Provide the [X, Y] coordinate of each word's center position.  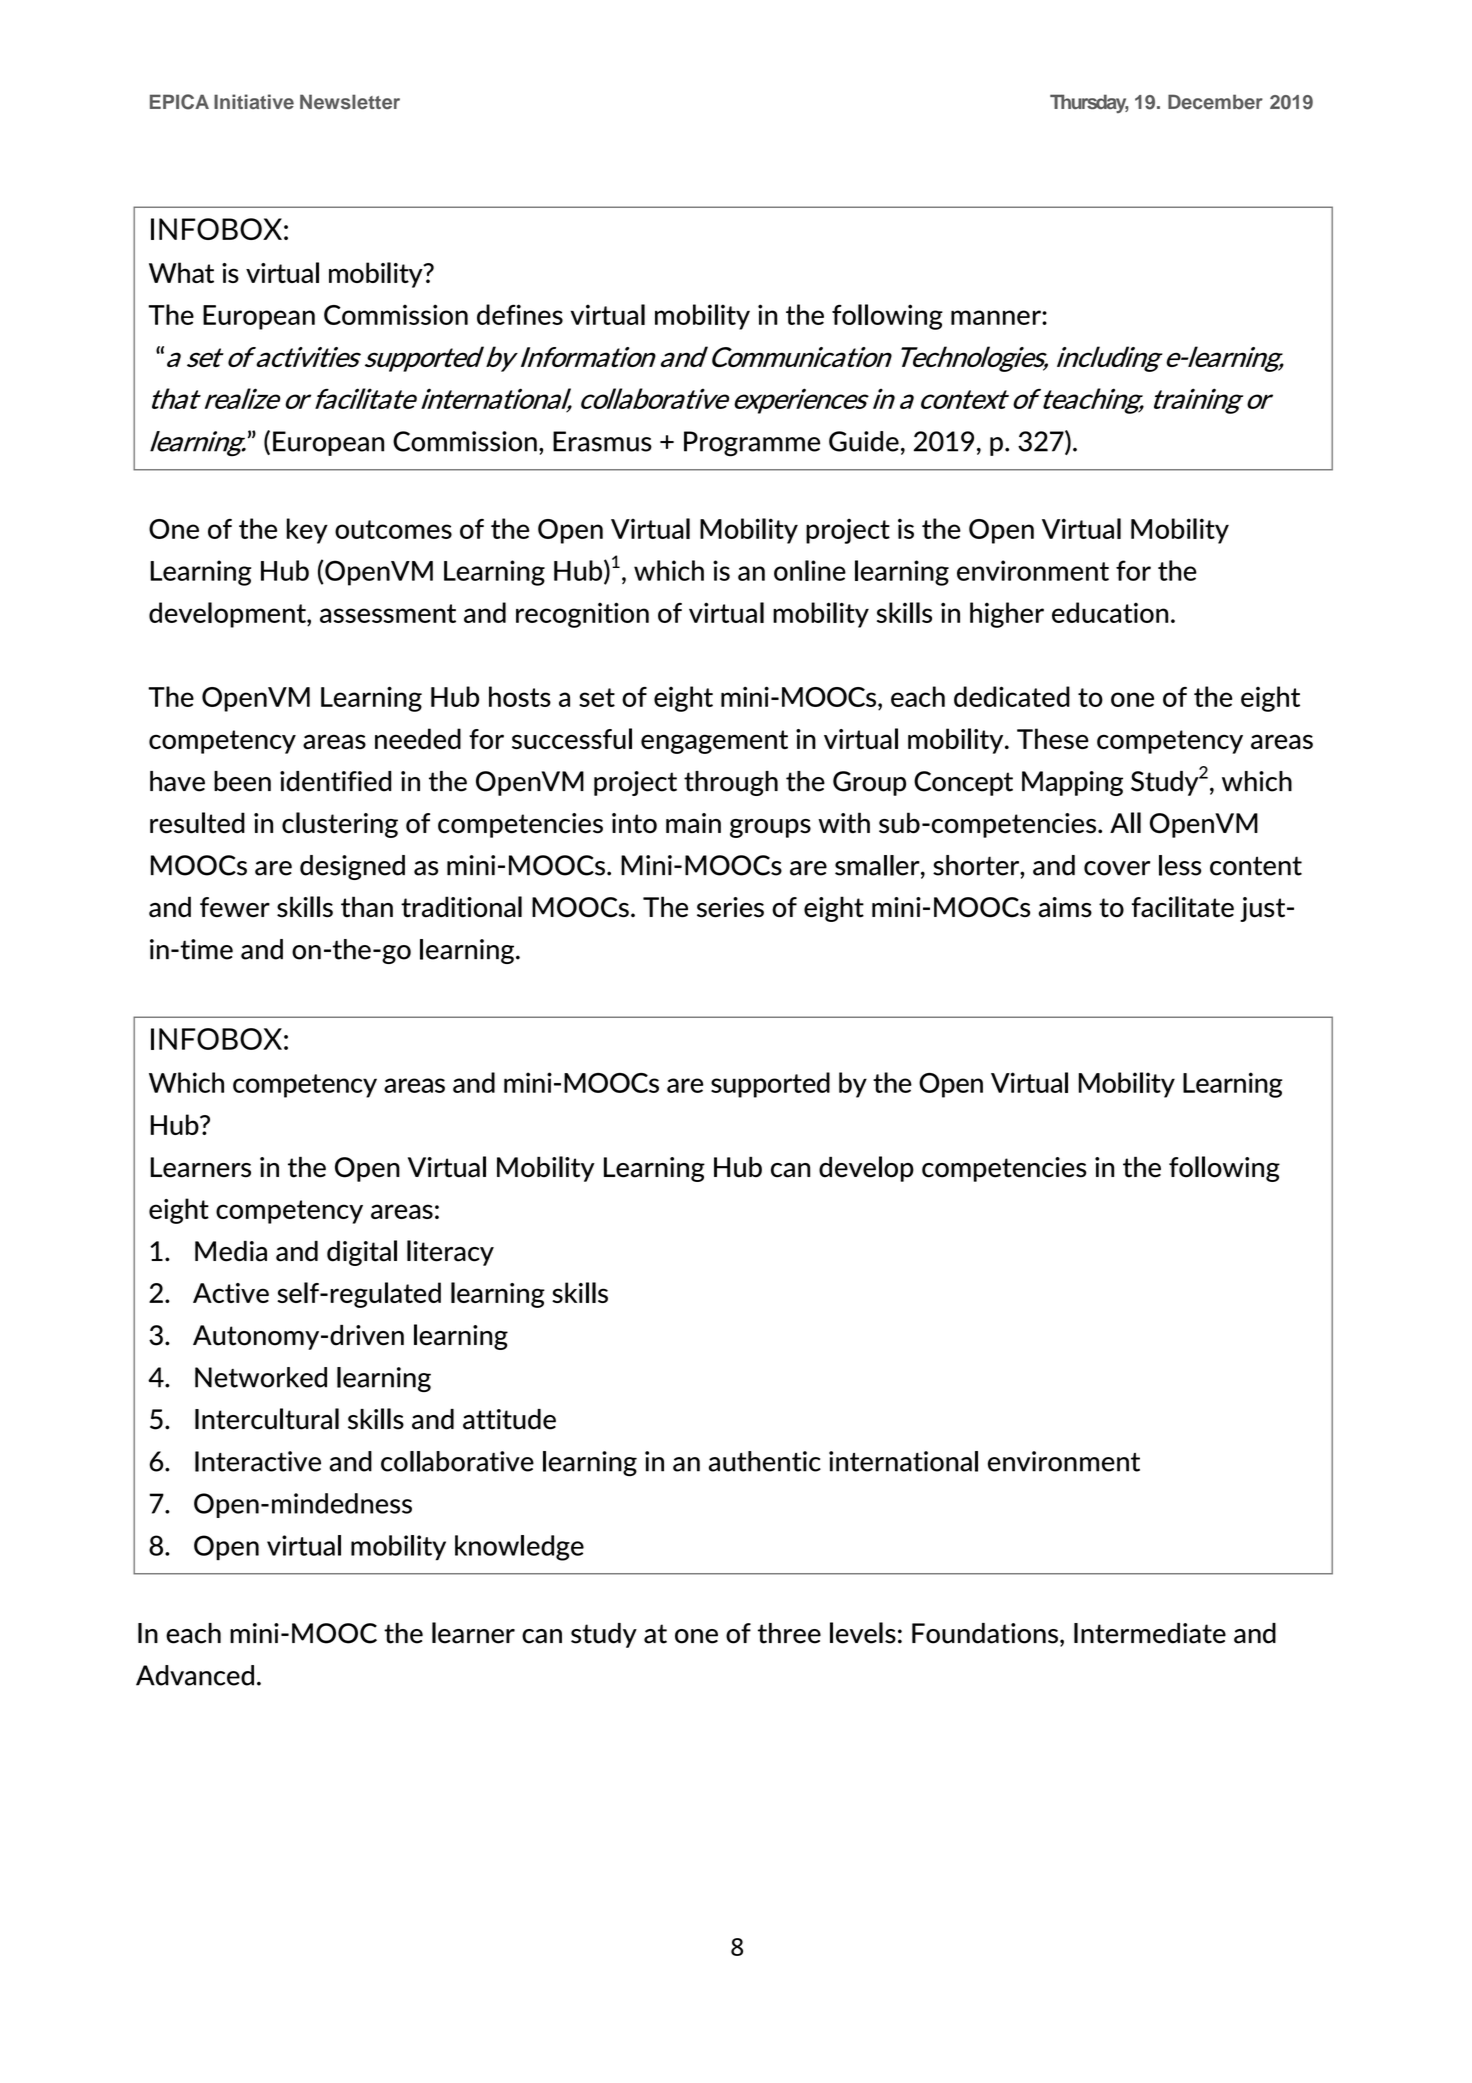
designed [352, 867]
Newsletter [350, 101]
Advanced [195, 1675]
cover [1117, 868]
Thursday [1089, 103]
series [730, 907]
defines [520, 314]
